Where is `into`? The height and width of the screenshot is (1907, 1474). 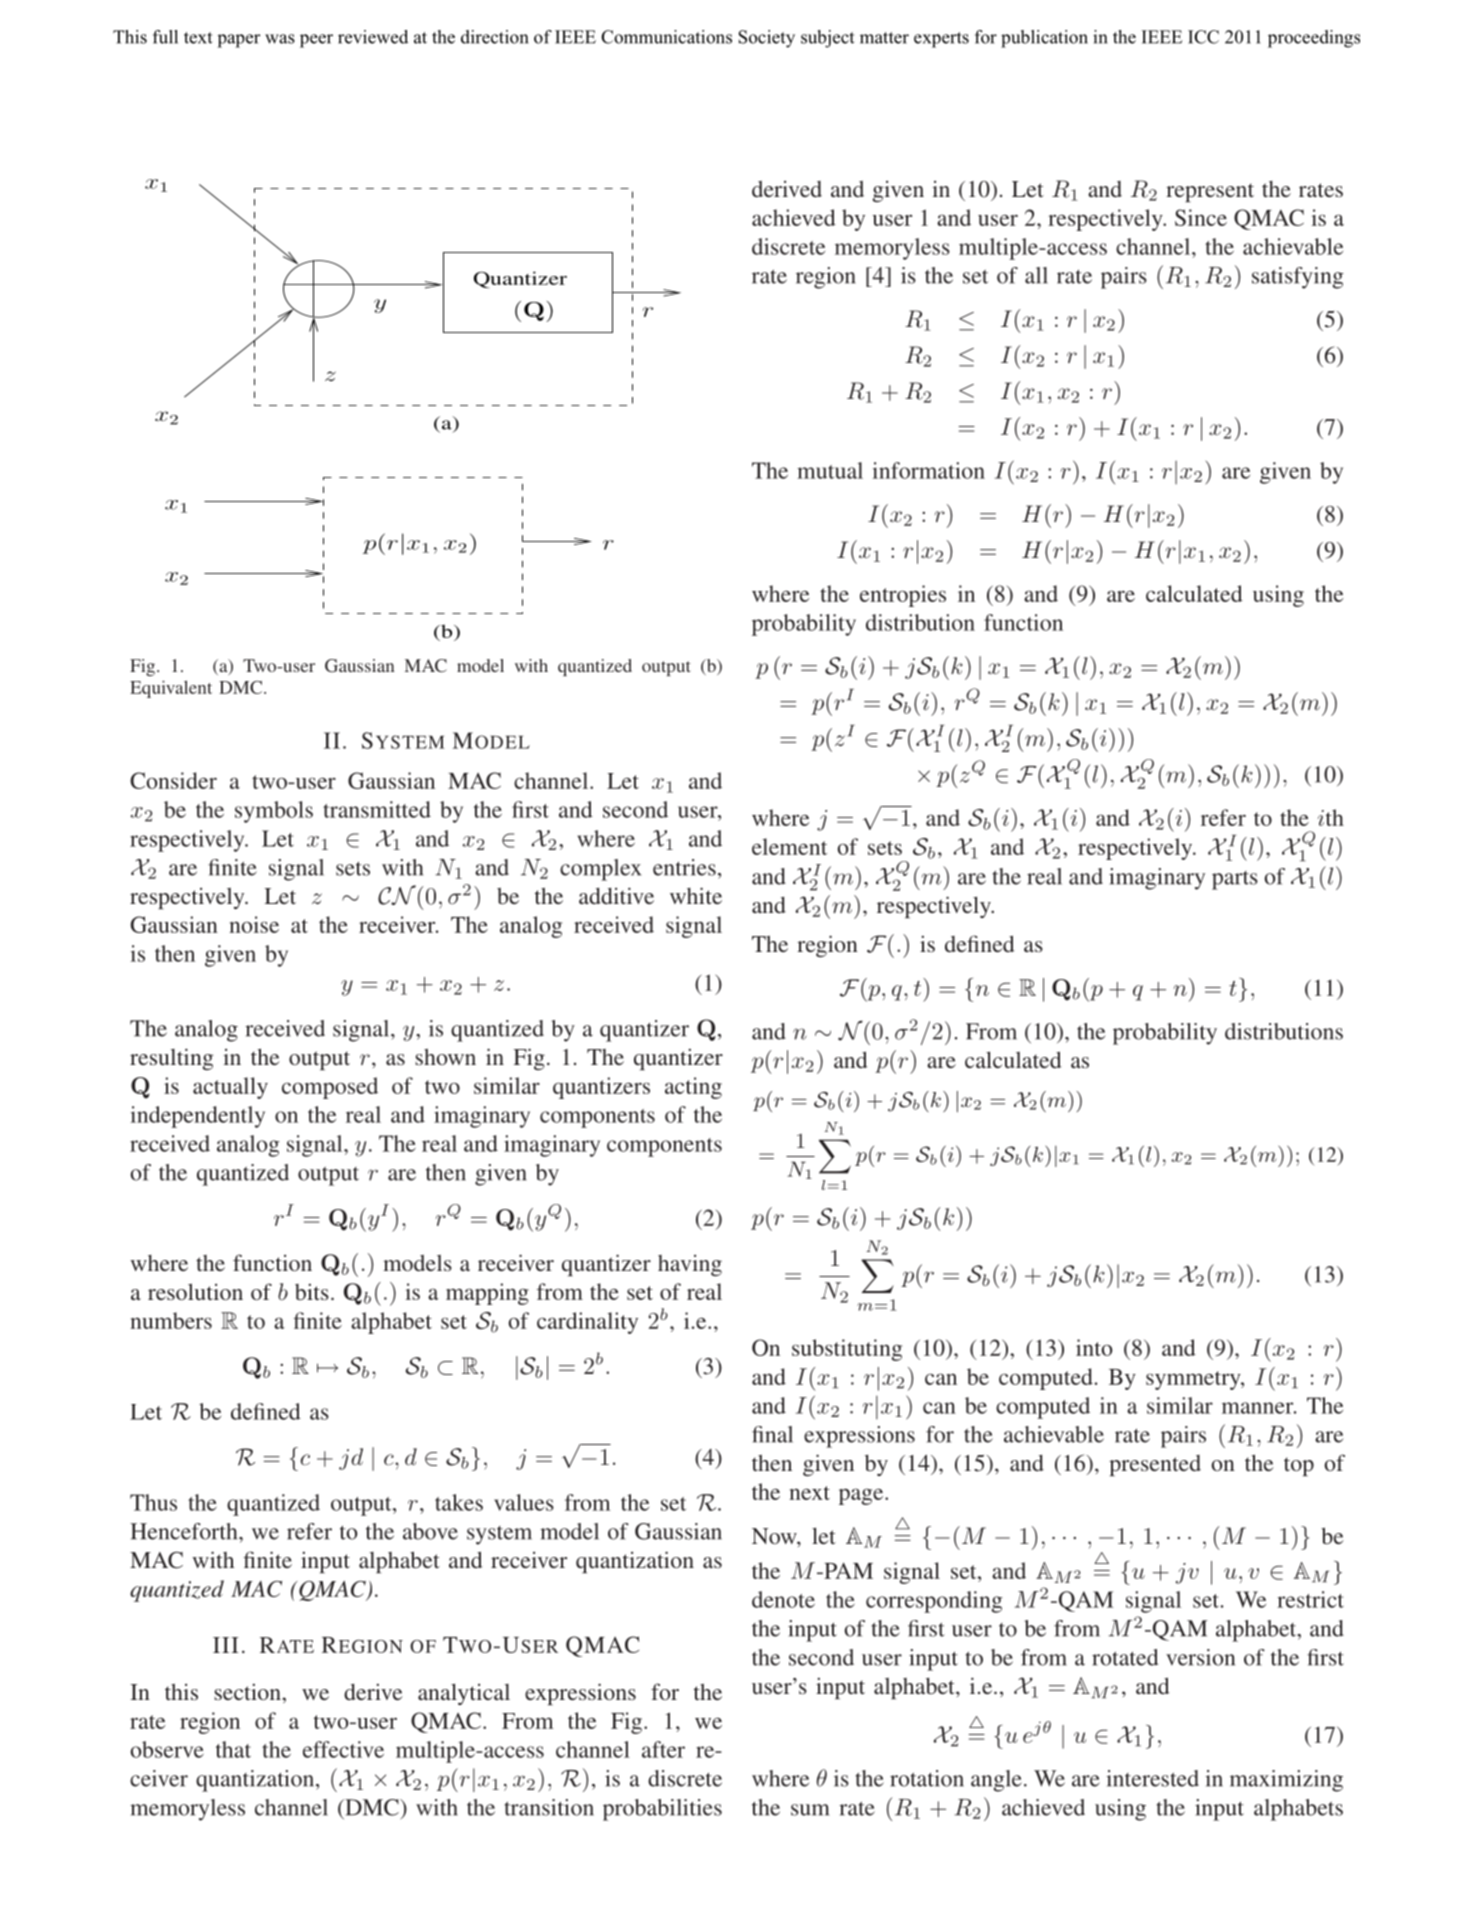
into is located at coordinates (1094, 1347).
